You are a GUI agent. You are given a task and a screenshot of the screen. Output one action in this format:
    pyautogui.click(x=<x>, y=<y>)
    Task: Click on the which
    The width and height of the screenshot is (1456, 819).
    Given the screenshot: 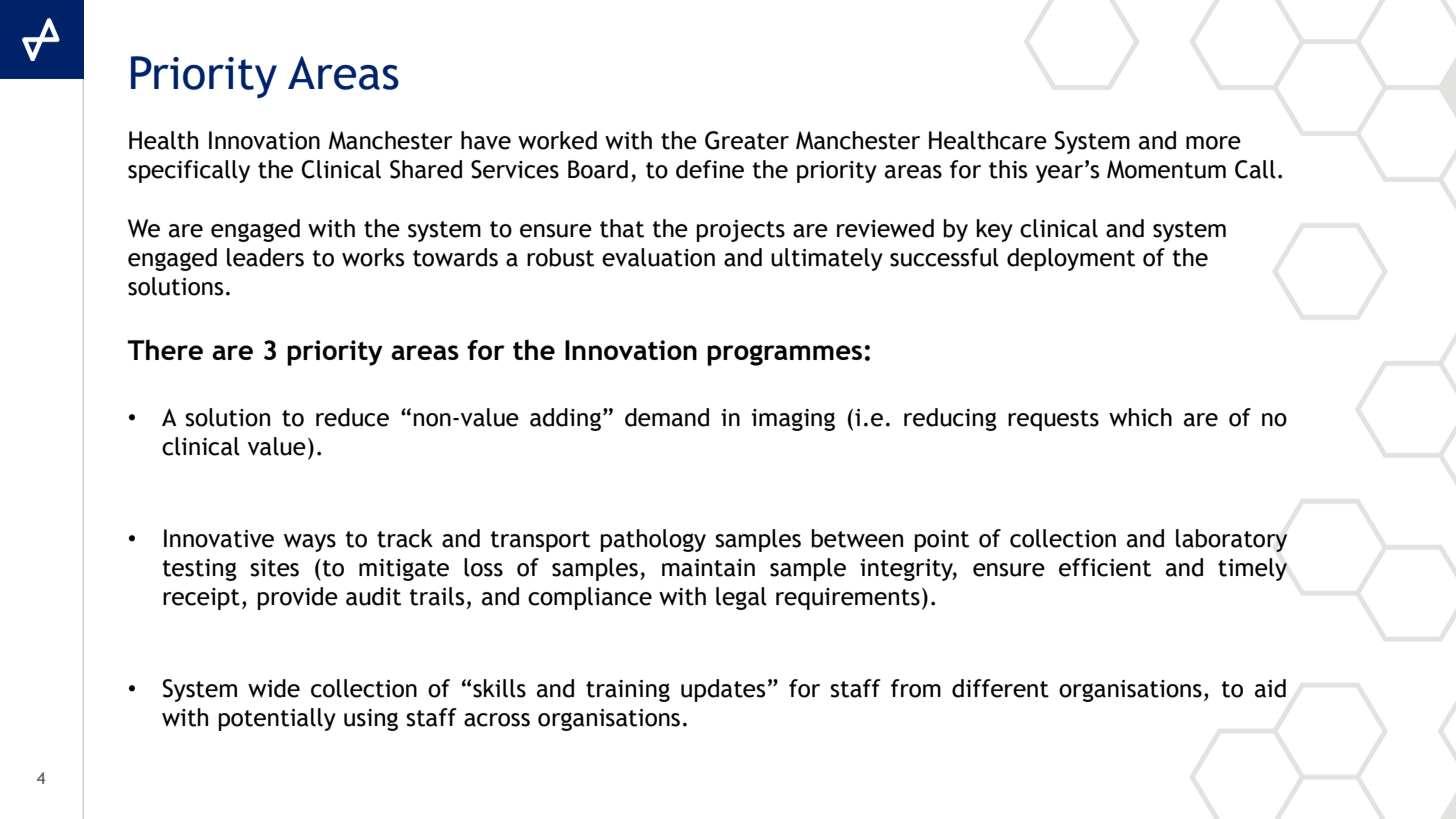 What is the action you would take?
    pyautogui.click(x=1140, y=417)
